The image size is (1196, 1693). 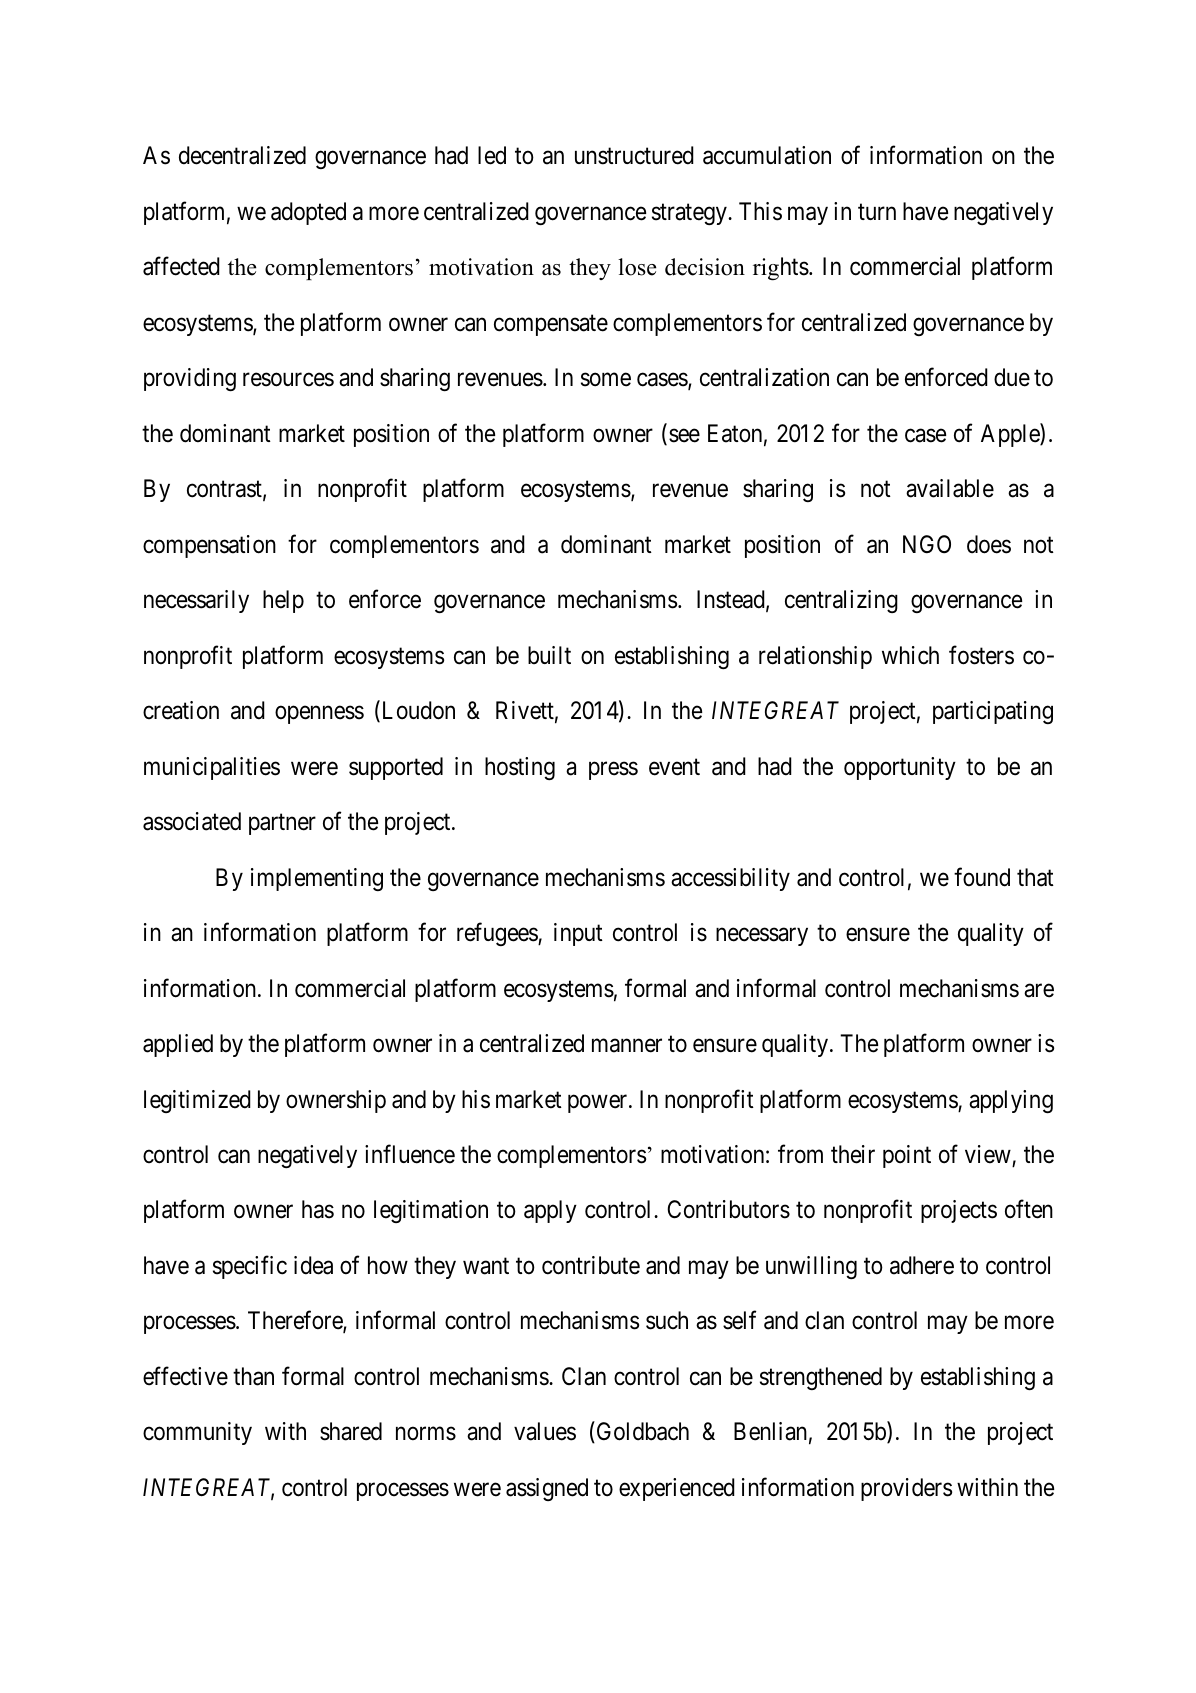 I want to click on point, so click(x=907, y=1156).
